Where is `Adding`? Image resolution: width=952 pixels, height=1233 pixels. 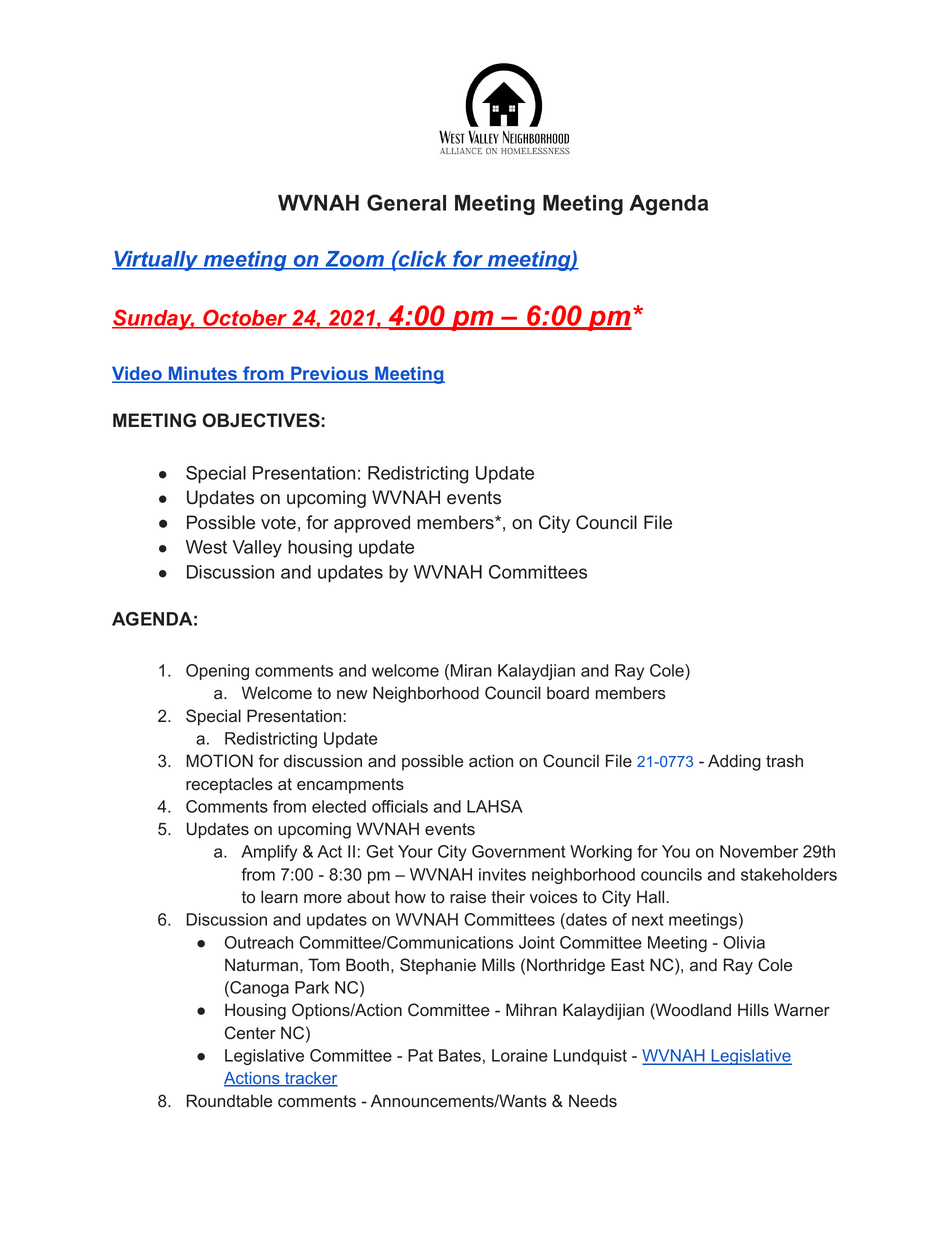
Adding is located at coordinates (734, 762).
